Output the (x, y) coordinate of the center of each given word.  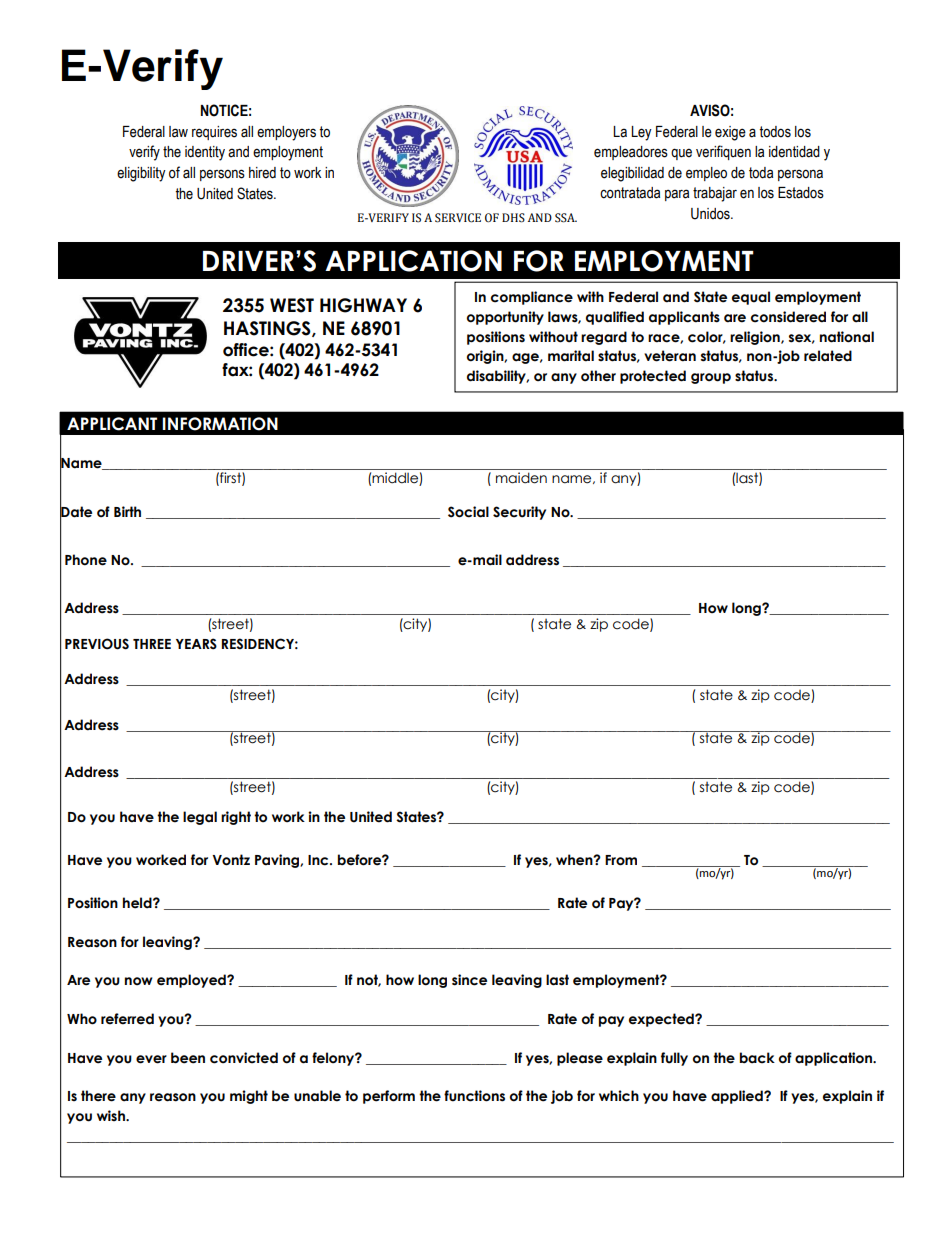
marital (571, 356)
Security (519, 513)
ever (151, 1059)
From (621, 860)
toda (761, 173)
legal (200, 818)
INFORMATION (220, 424)
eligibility (141, 174)
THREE (152, 644)
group (711, 378)
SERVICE (458, 218)
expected (662, 1020)
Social (468, 512)
